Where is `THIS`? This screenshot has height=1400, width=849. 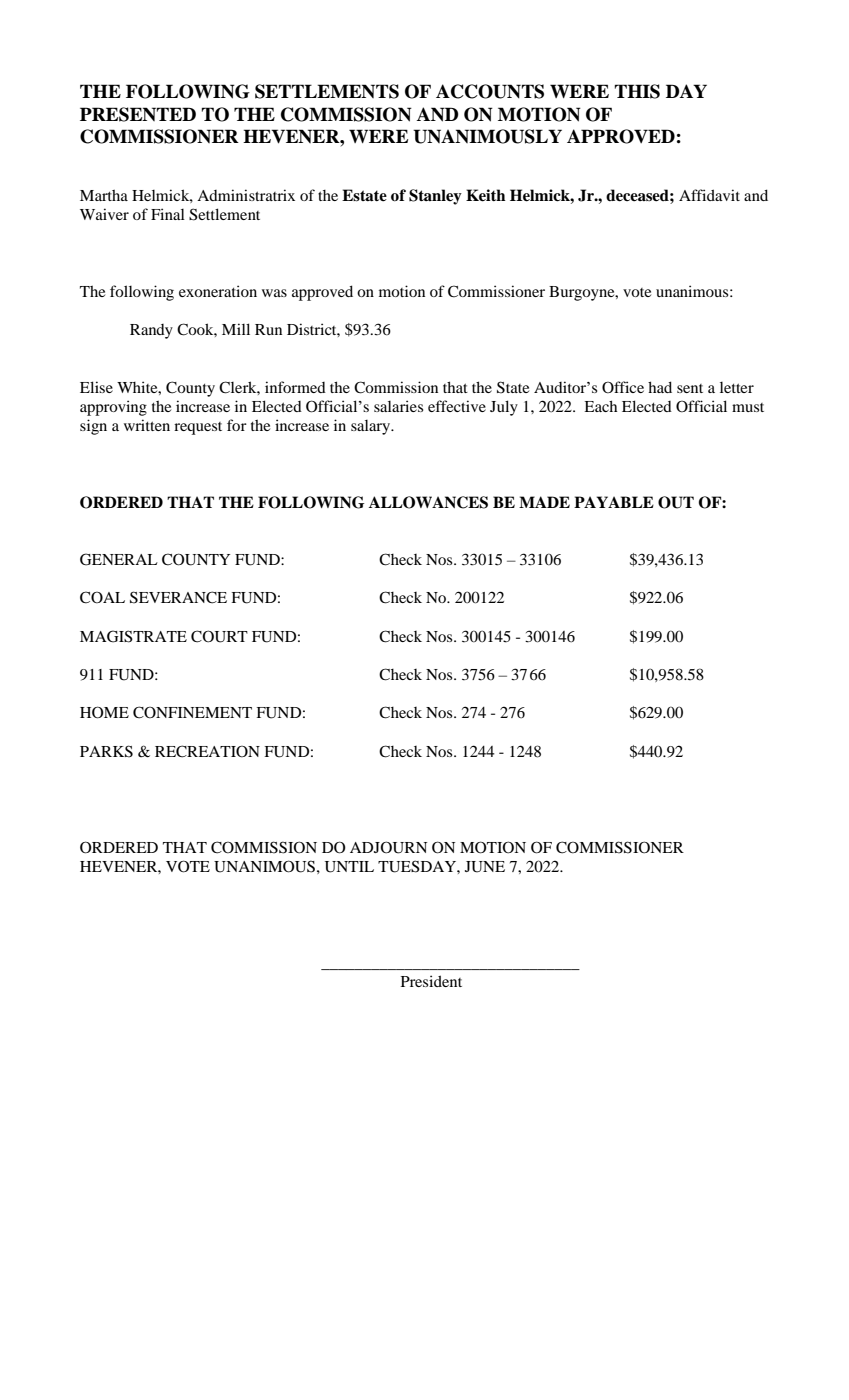 THIS is located at coordinates (637, 91).
